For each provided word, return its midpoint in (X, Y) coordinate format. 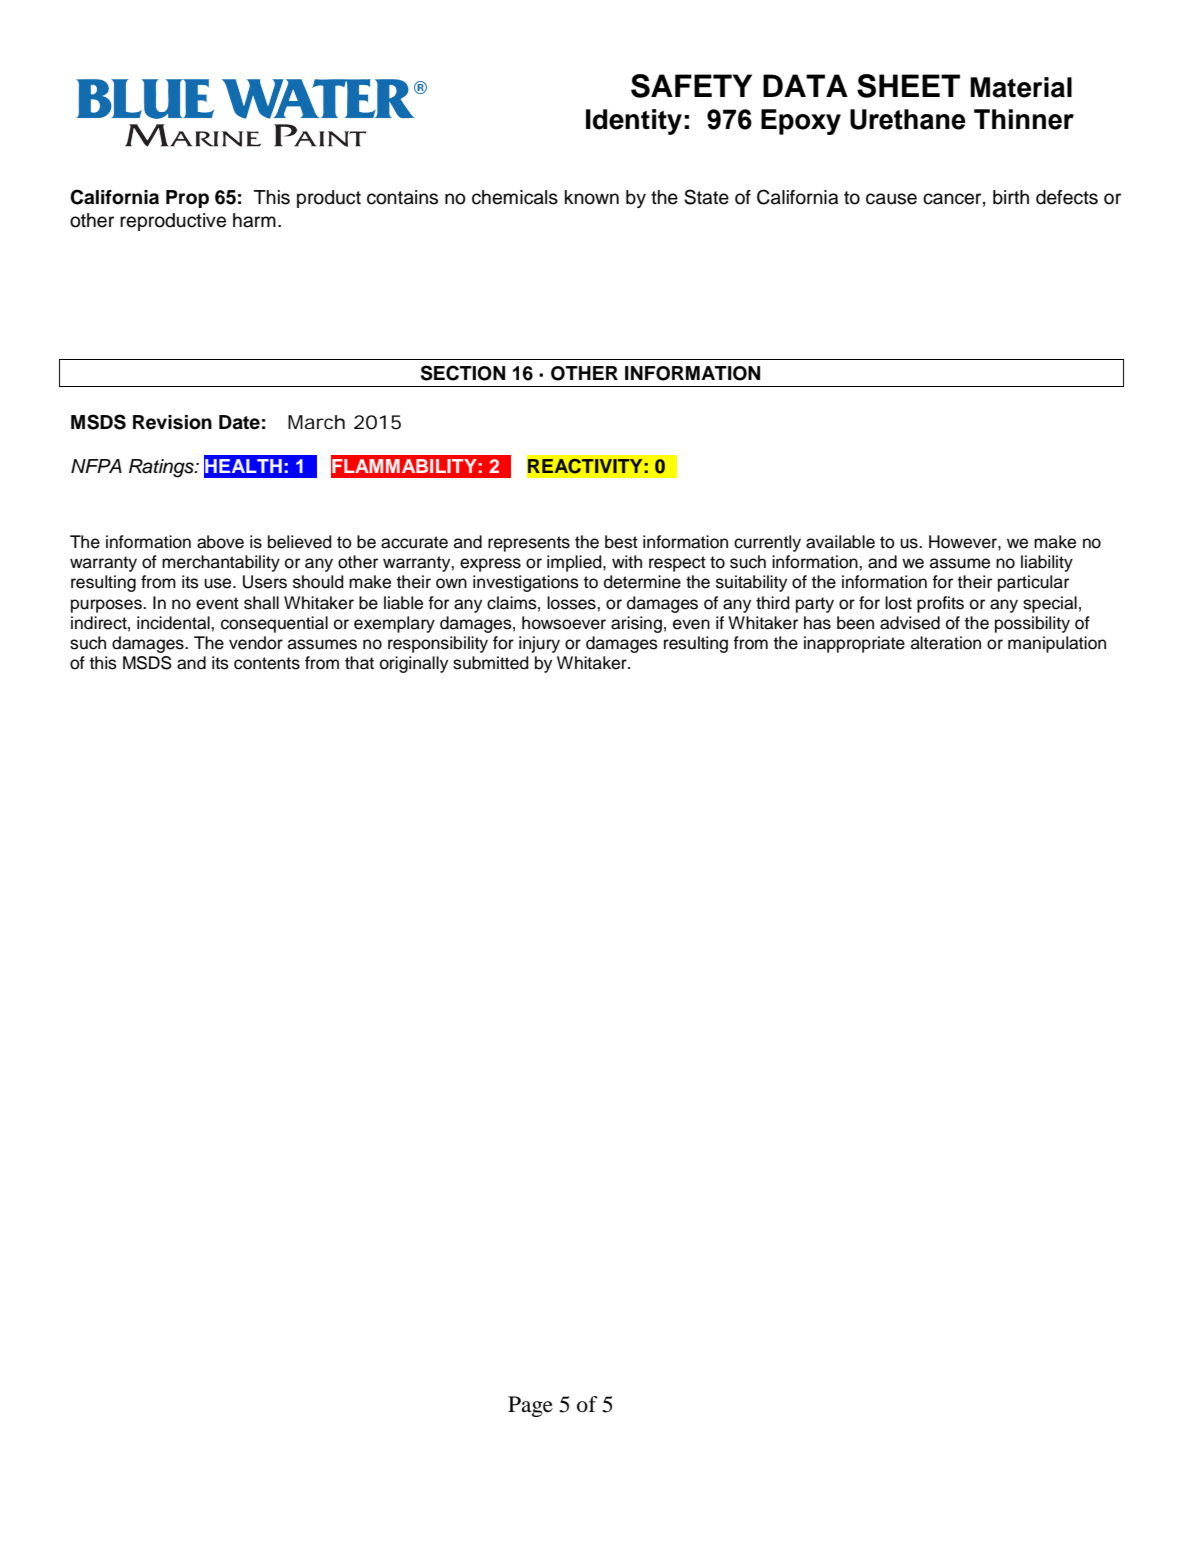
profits (940, 604)
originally (414, 664)
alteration (946, 643)
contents (267, 663)
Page (530, 1406)
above (220, 542)
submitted (491, 663)
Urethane (908, 119)
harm (254, 220)
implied (575, 563)
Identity (634, 122)
